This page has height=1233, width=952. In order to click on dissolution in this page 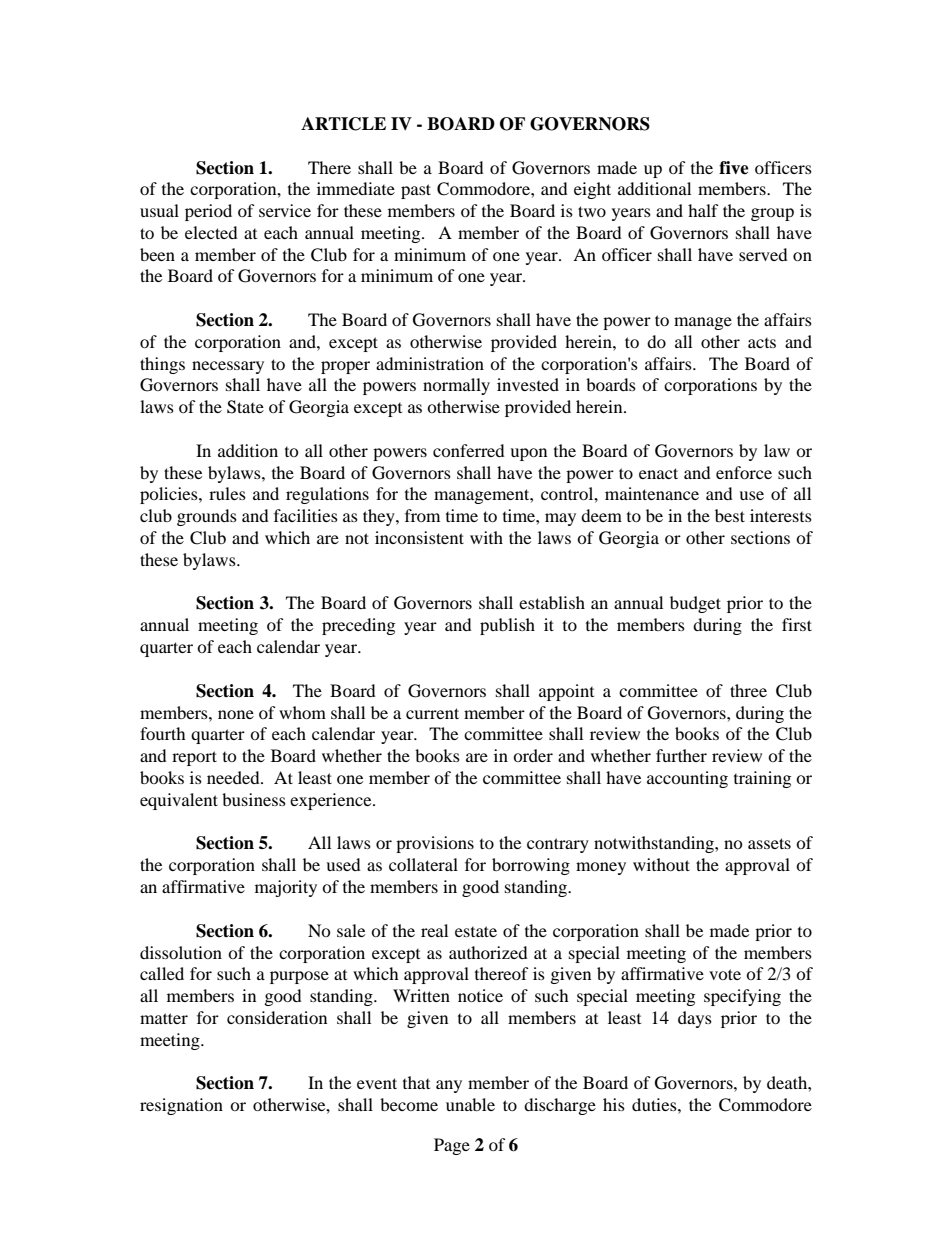, I will do `click(181, 952)`.
